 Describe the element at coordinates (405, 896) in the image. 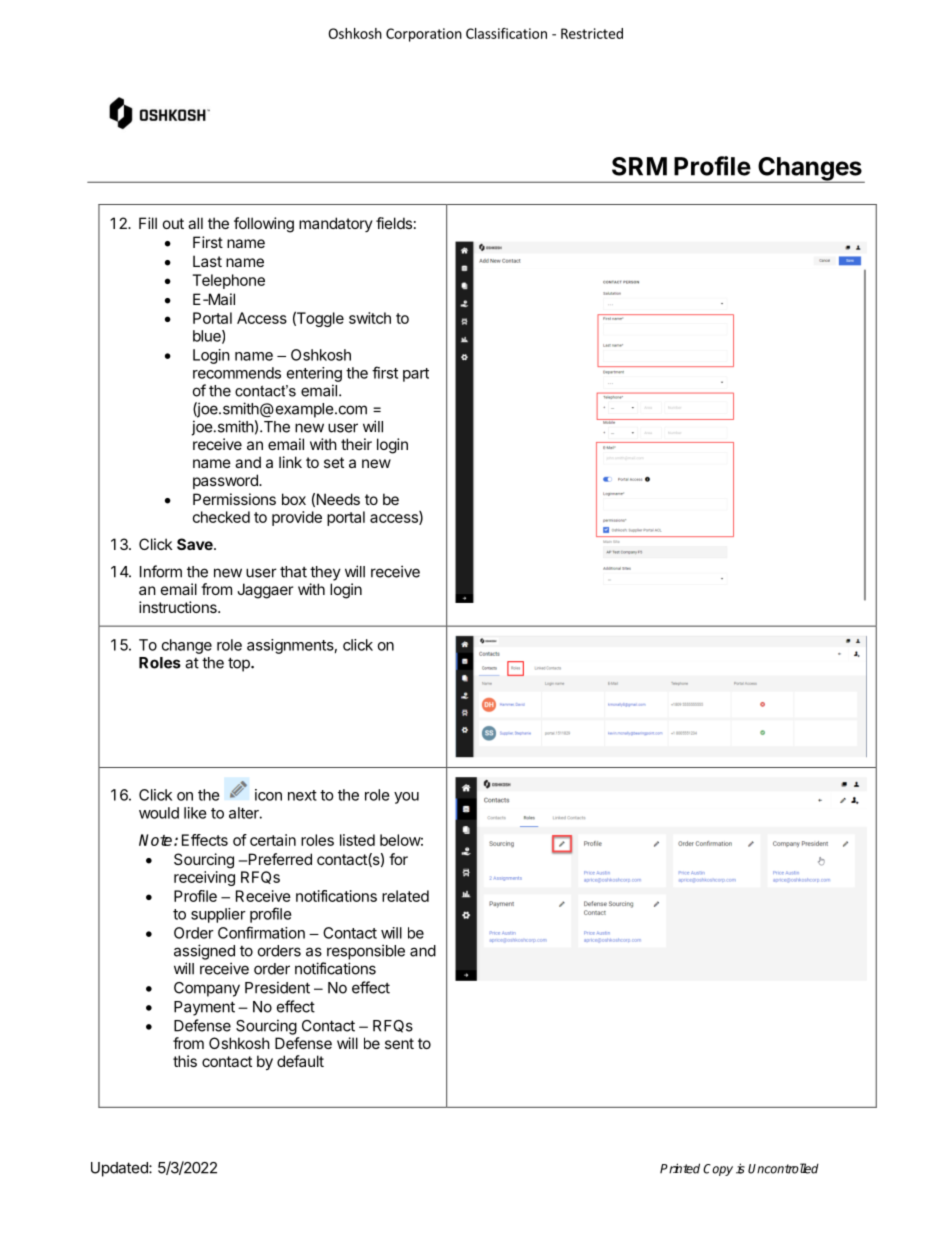

I see `related` at that location.
